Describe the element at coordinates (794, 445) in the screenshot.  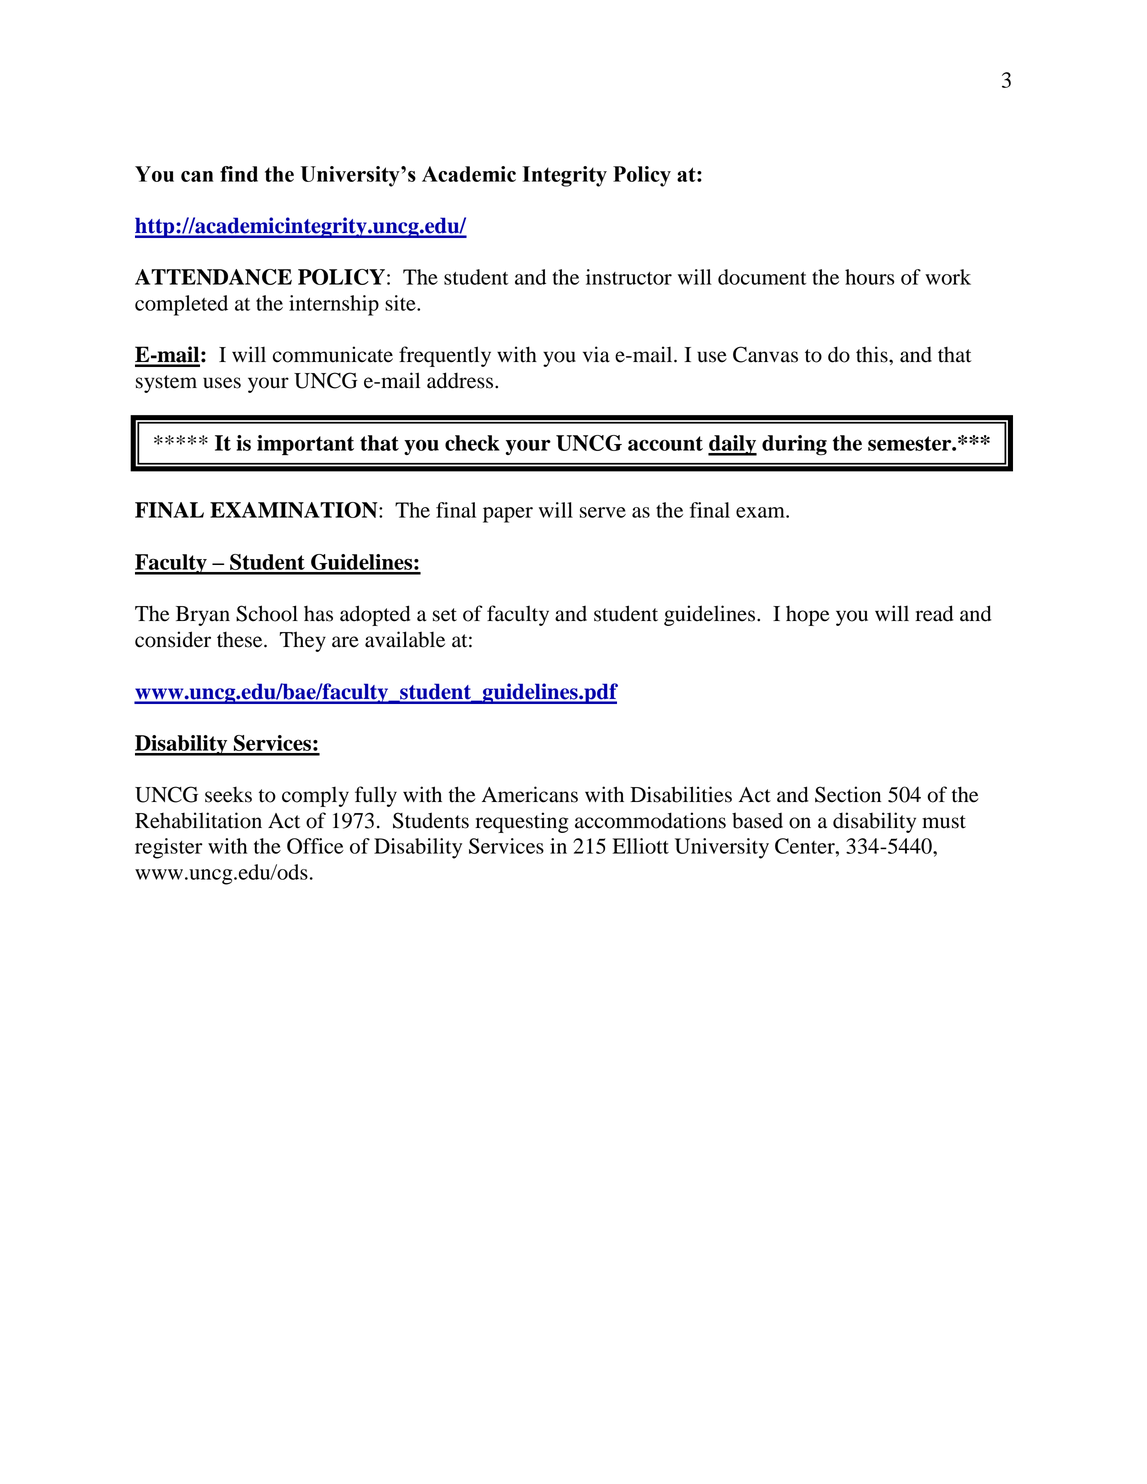
I see `during` at that location.
